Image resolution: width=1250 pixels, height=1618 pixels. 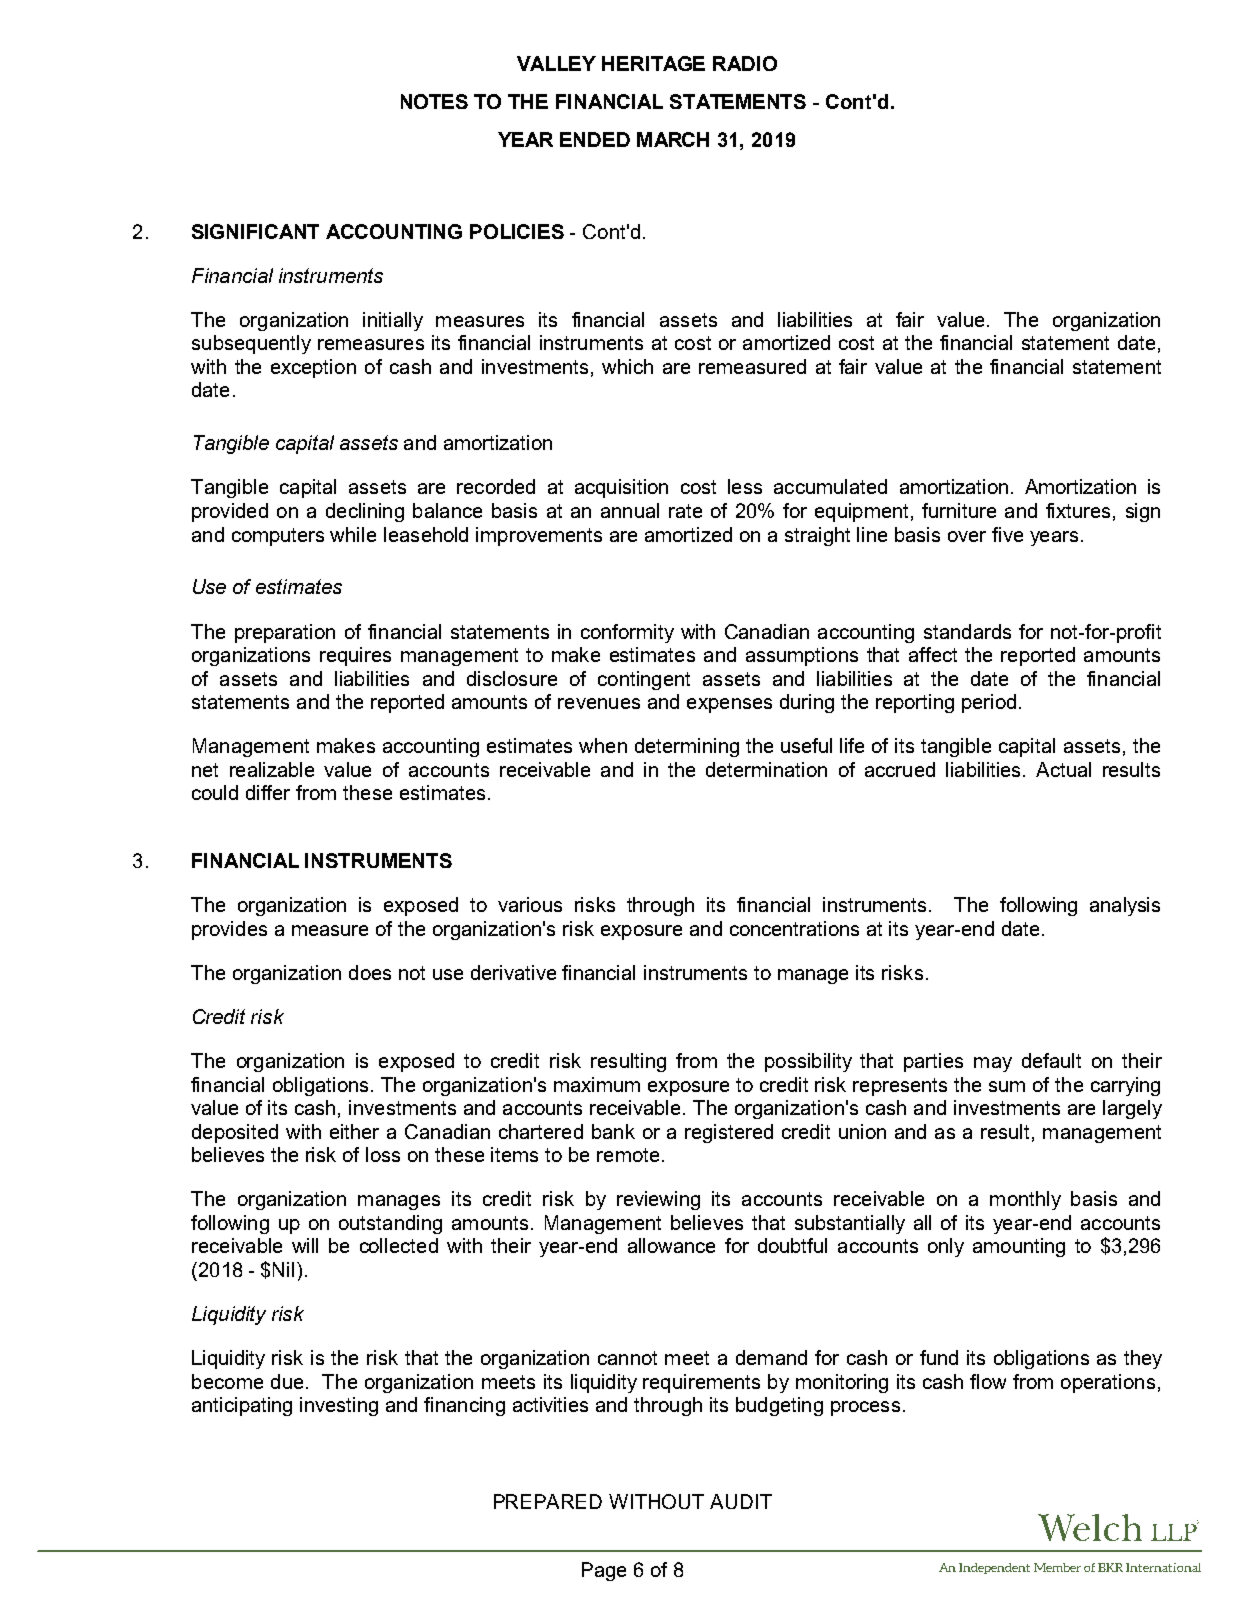 I want to click on fixtures, so click(x=1078, y=510).
